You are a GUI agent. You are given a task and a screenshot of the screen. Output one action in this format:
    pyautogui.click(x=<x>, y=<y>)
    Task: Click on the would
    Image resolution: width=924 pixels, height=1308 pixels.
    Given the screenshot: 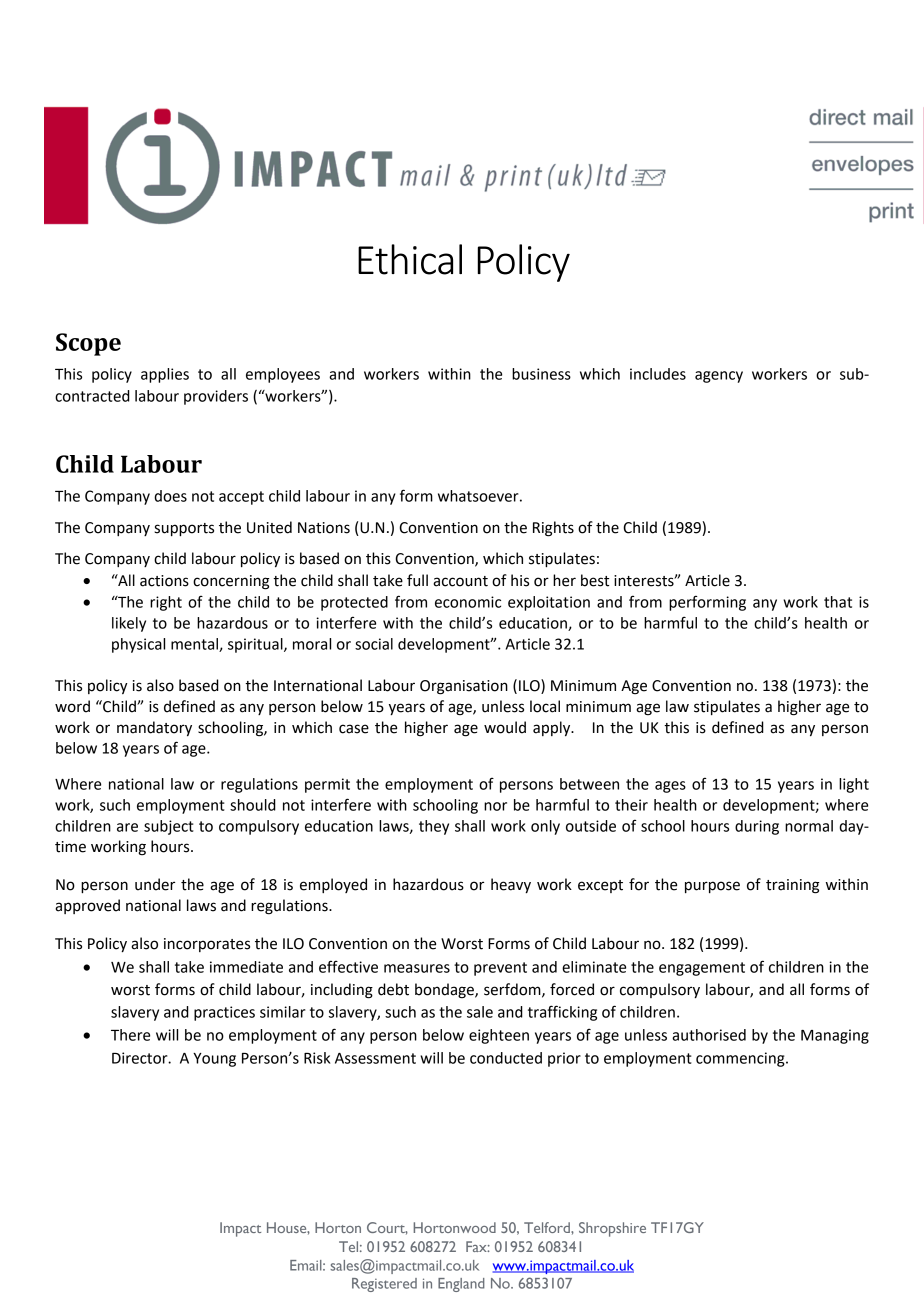 What is the action you would take?
    pyautogui.click(x=505, y=727)
